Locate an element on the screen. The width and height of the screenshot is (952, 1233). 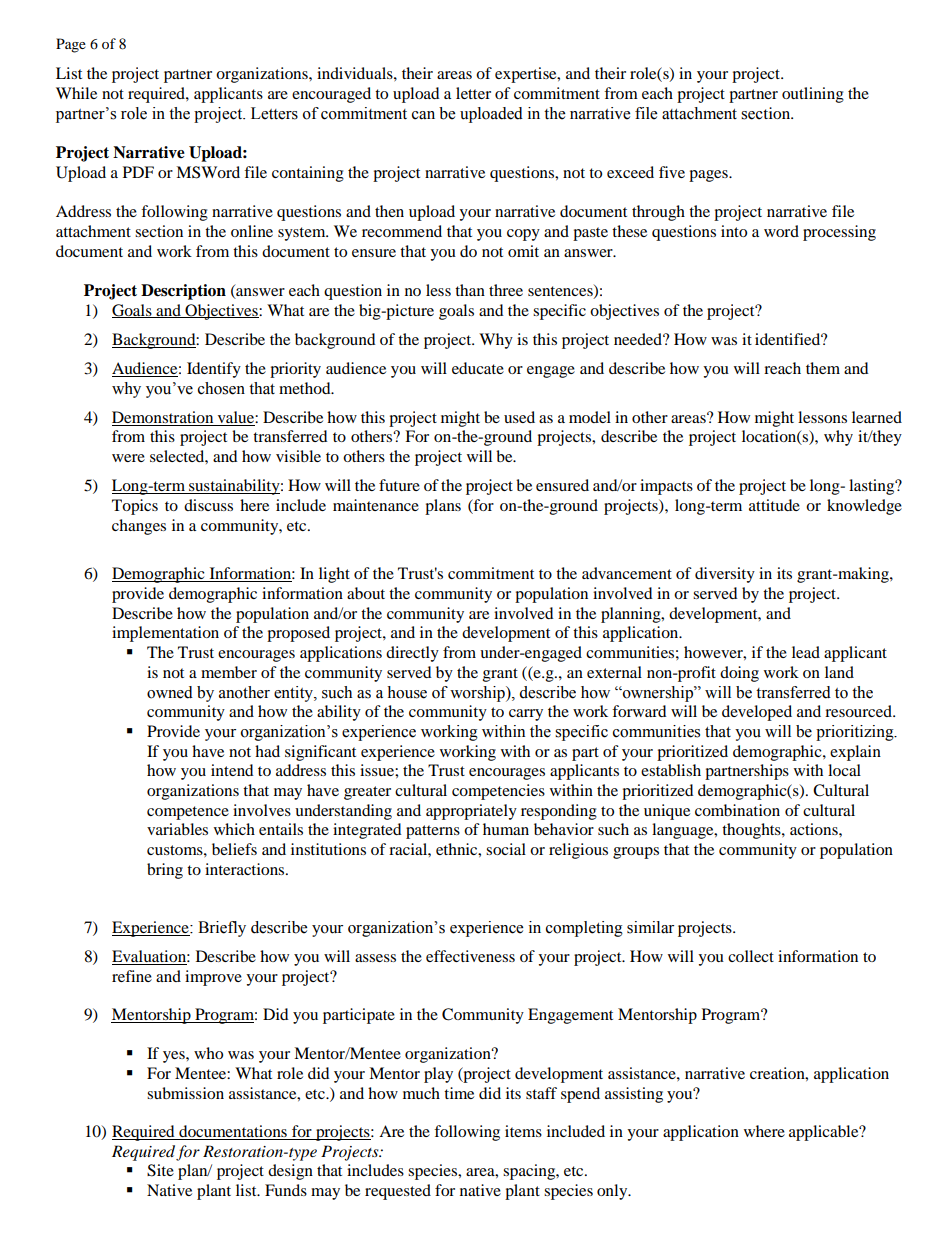
expertise is located at coordinates (527, 75).
